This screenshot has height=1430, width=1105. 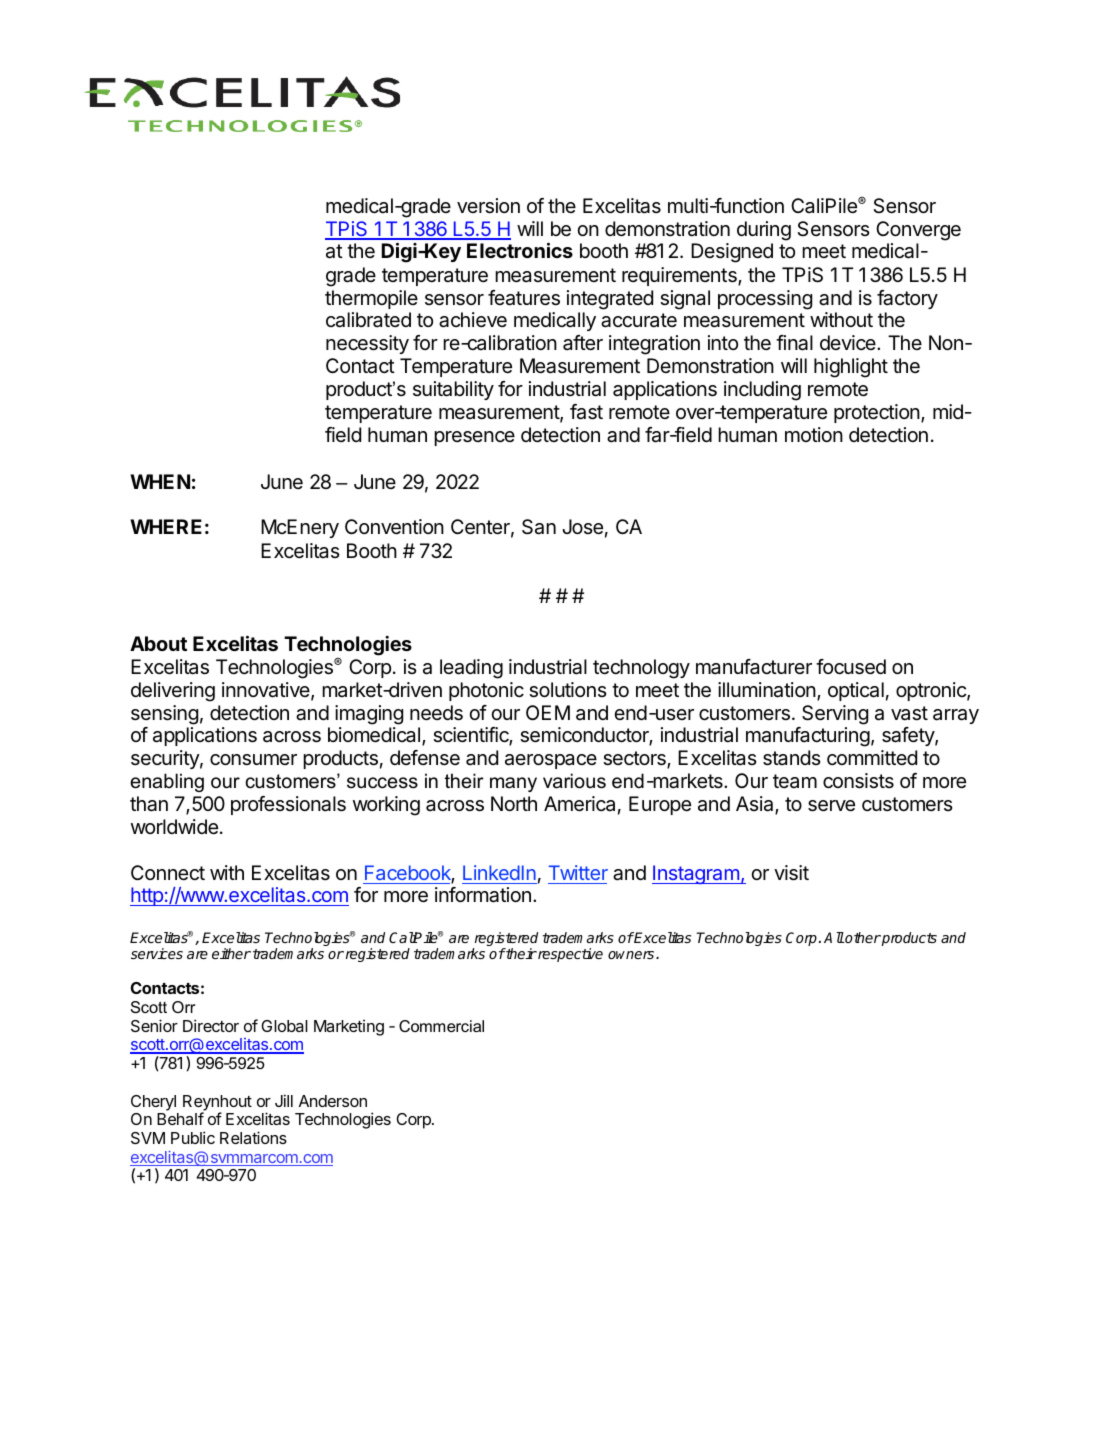 What do you see at coordinates (284, 1100) in the screenshot?
I see `Jill` at bounding box center [284, 1100].
